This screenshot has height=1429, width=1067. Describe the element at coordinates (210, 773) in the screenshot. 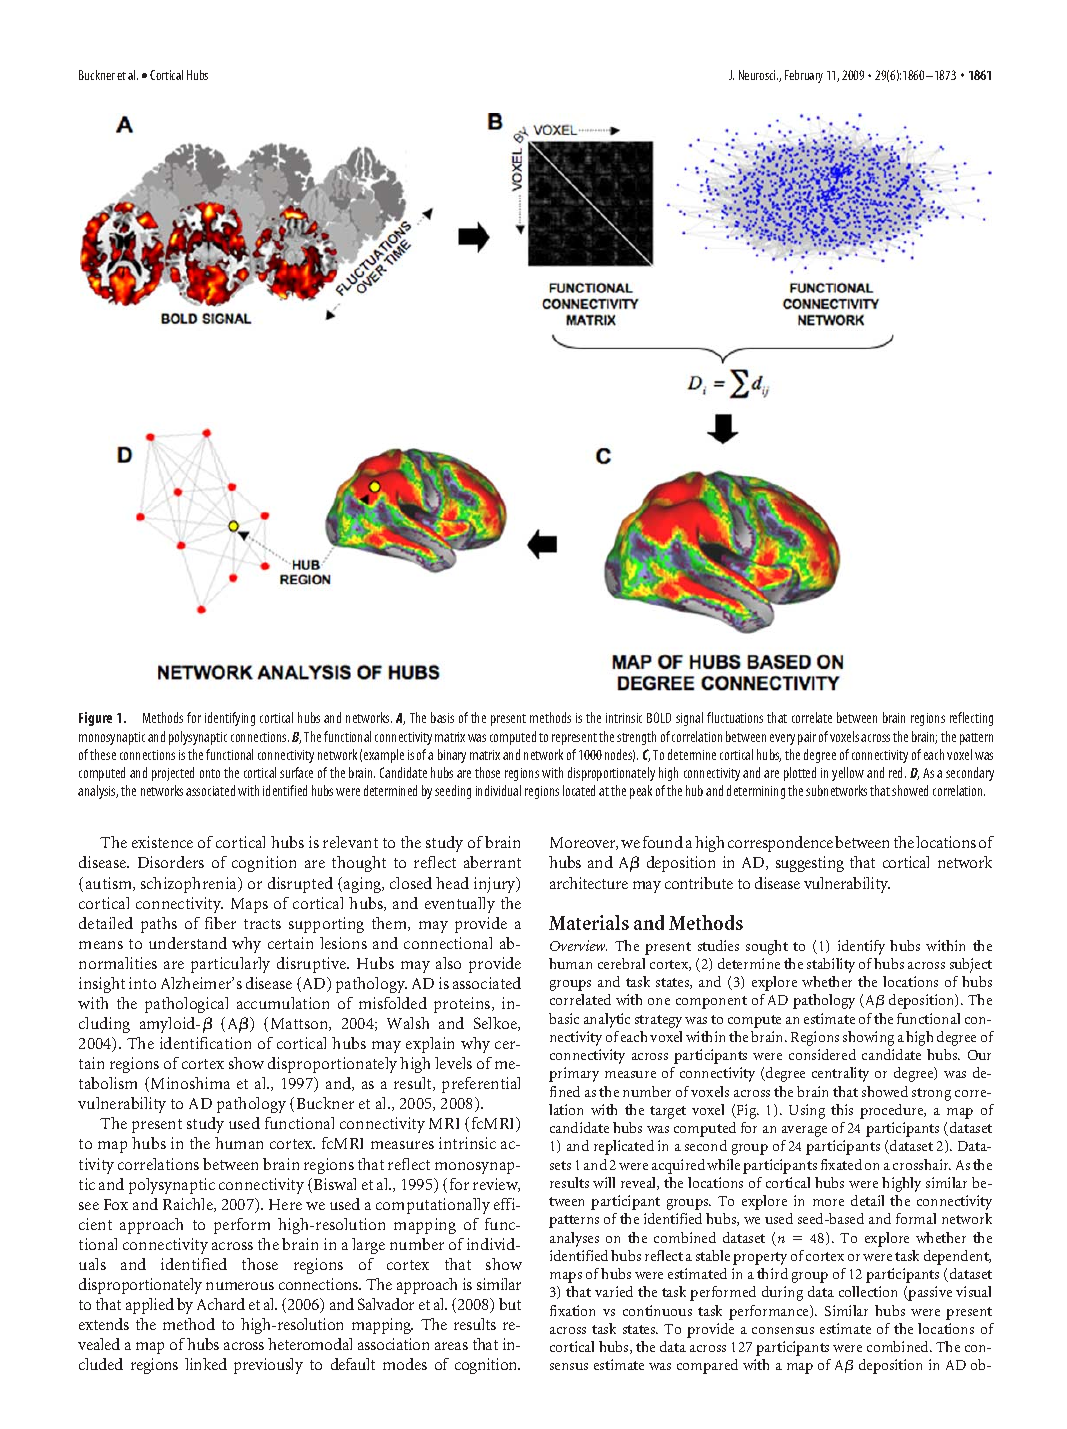

I see `onto` at that location.
